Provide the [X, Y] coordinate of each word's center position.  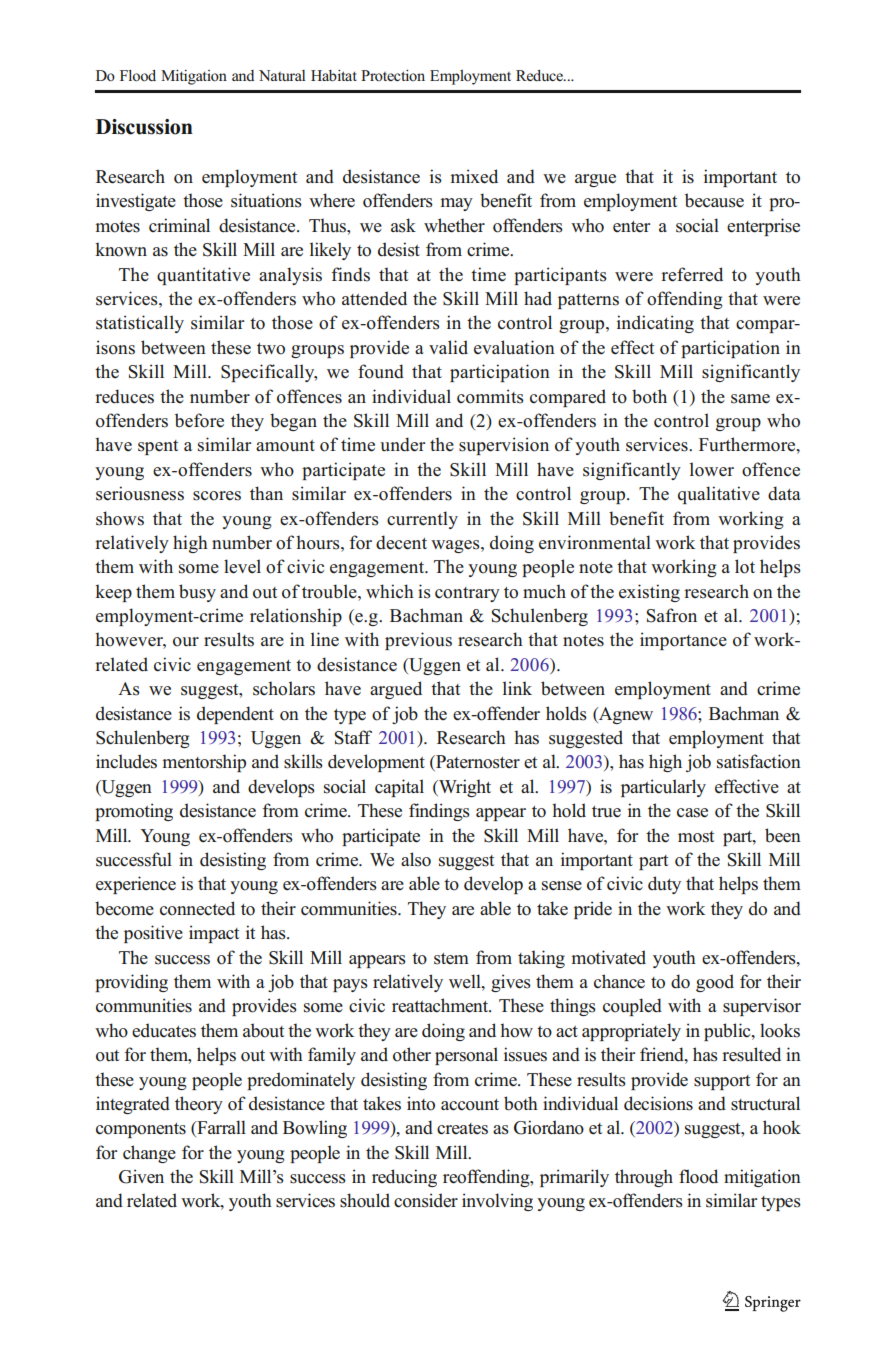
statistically [140, 324]
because [714, 200]
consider [426, 1200]
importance [683, 641]
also [416, 859]
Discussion [144, 127]
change [149, 1154]
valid [448, 347]
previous [418, 641]
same [750, 399]
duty [664, 885]
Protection [393, 76]
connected [197, 908]
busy [197, 593]
